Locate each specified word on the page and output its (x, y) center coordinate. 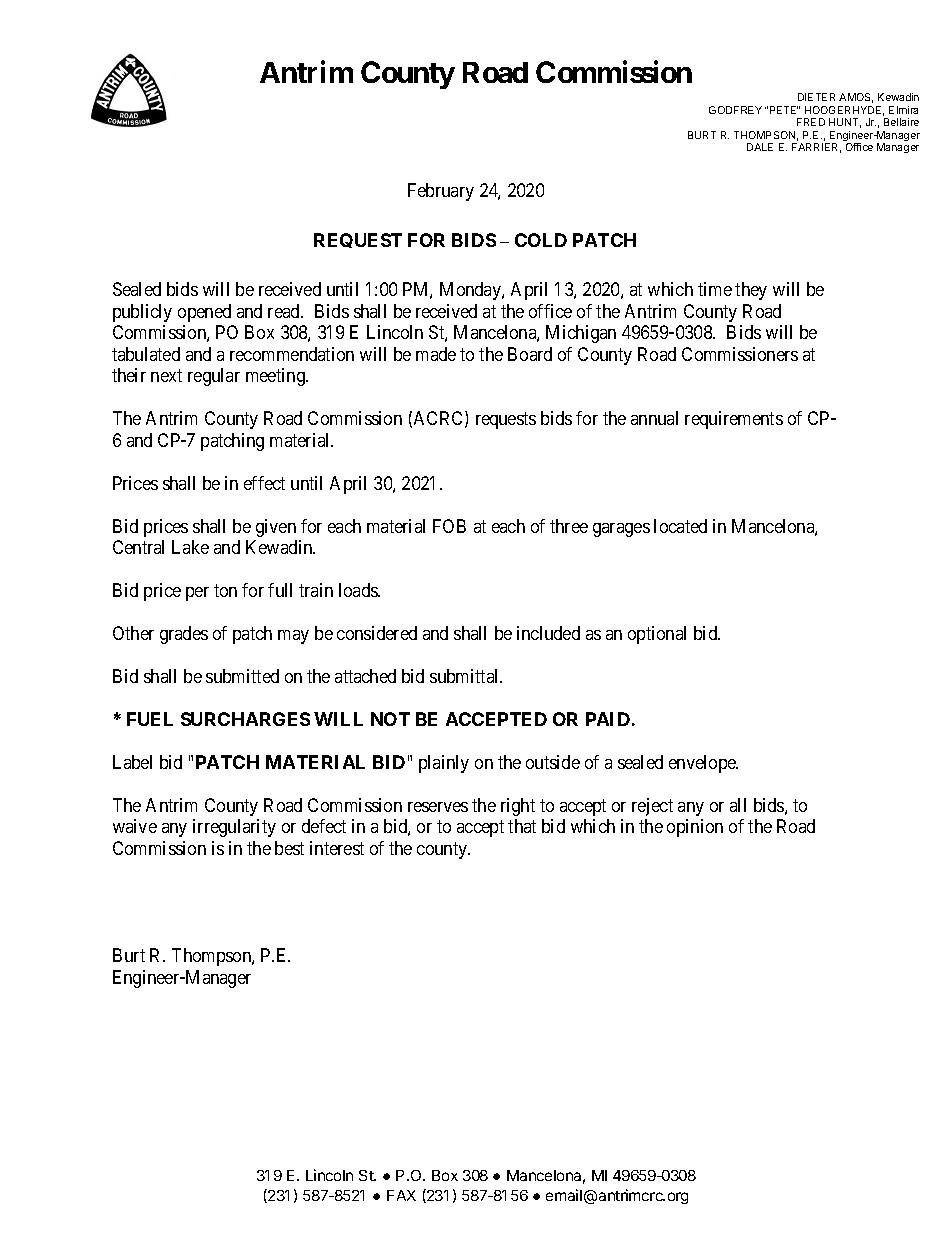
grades (184, 635)
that (522, 826)
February (441, 192)
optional (657, 635)
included (548, 633)
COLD (541, 240)
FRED (811, 122)
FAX (401, 1195)
